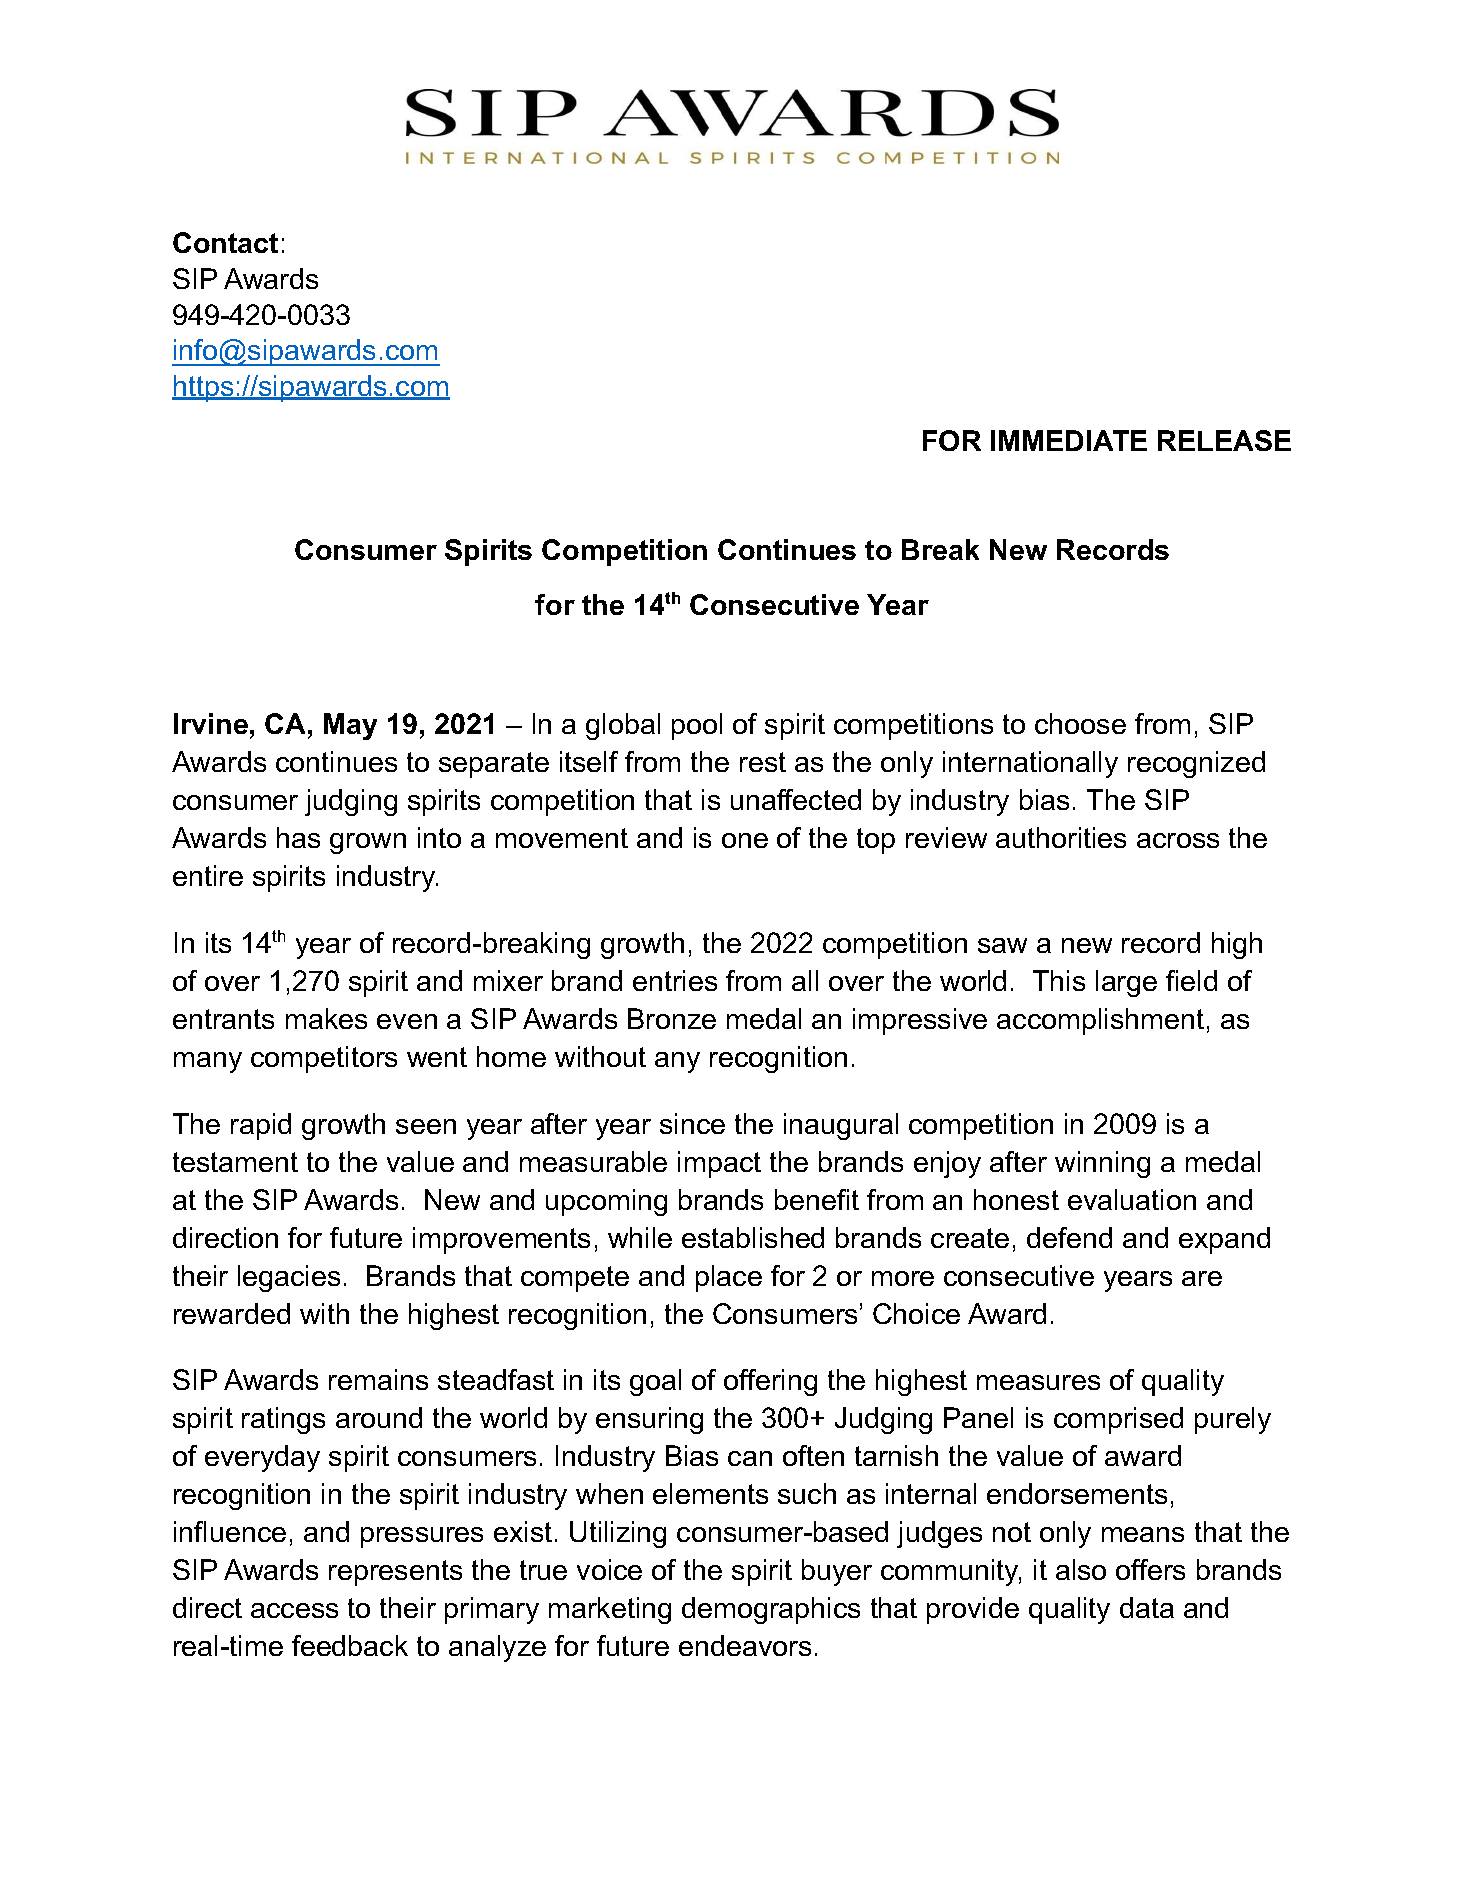 The width and height of the page is (1465, 1896). What do you see at coordinates (1069, 440) in the page?
I see `IMMEDIATE` at bounding box center [1069, 440].
